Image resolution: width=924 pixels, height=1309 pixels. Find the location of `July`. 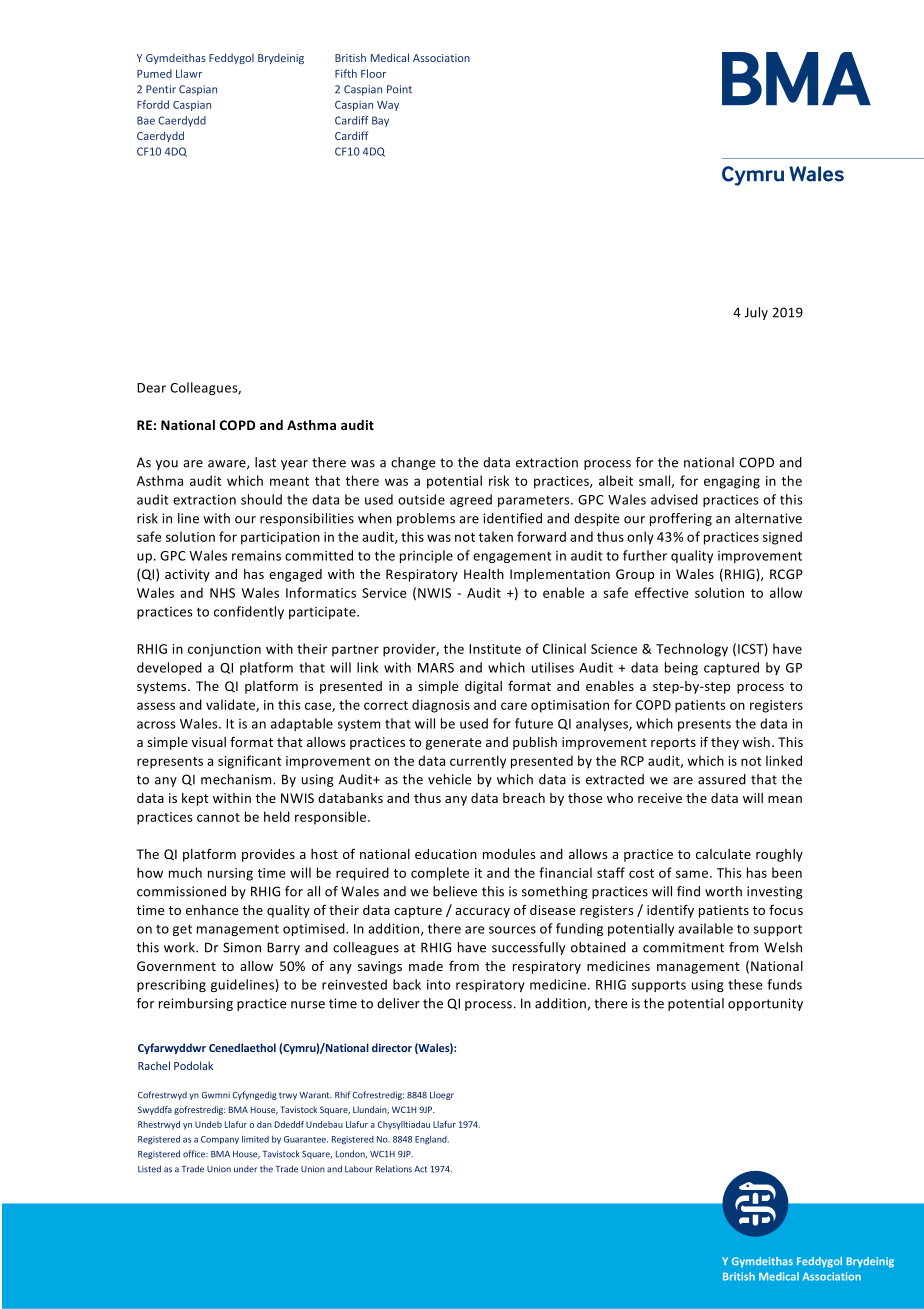

July is located at coordinates (756, 313).
